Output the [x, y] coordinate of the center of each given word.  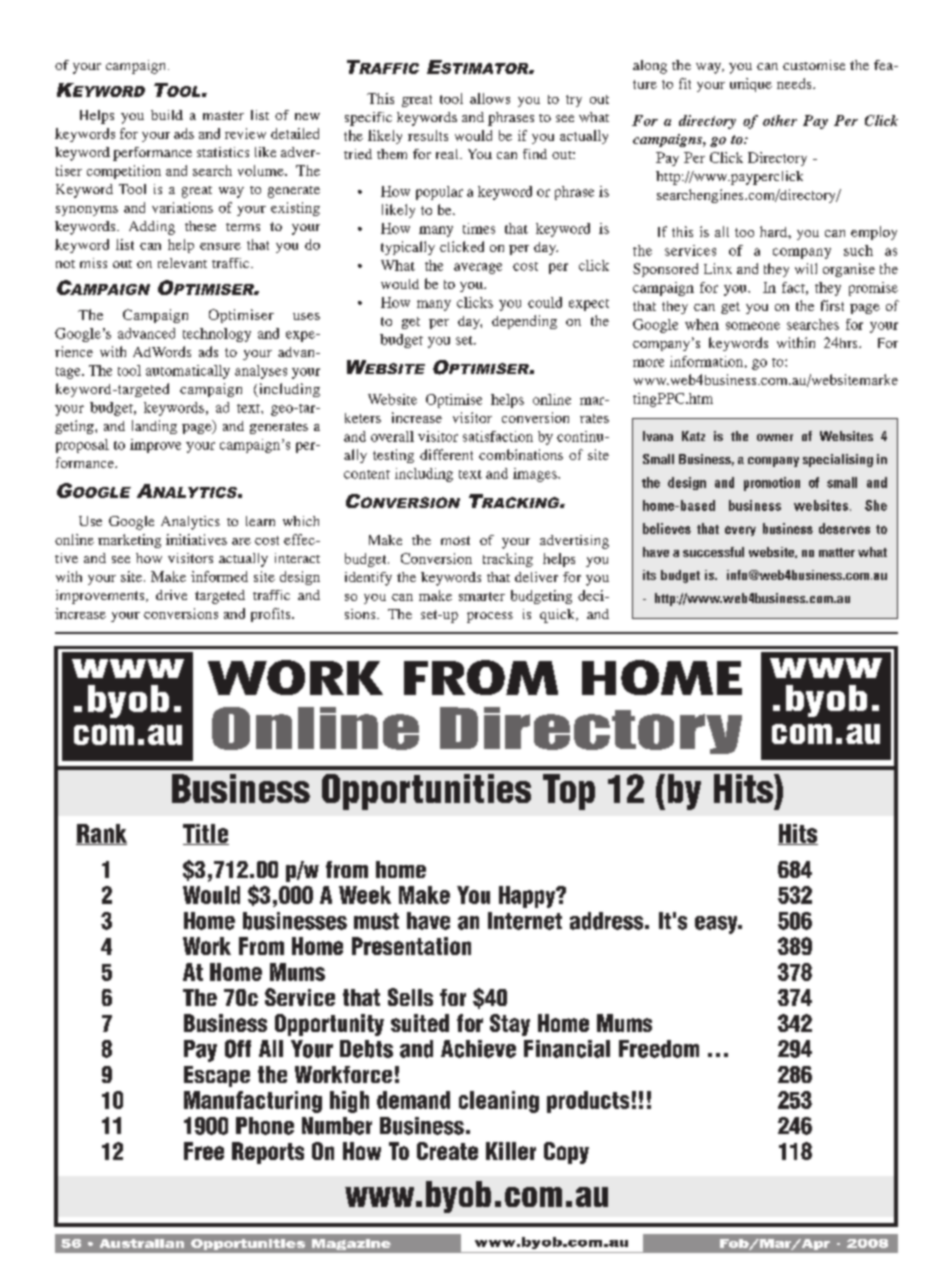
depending [524, 322]
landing [154, 427]
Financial [567, 1049]
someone [753, 326]
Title [206, 834]
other [780, 120]
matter [837, 552]
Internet [525, 921]
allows [490, 98]
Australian [142, 1243]
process [490, 617]
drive [171, 595]
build [167, 115]
